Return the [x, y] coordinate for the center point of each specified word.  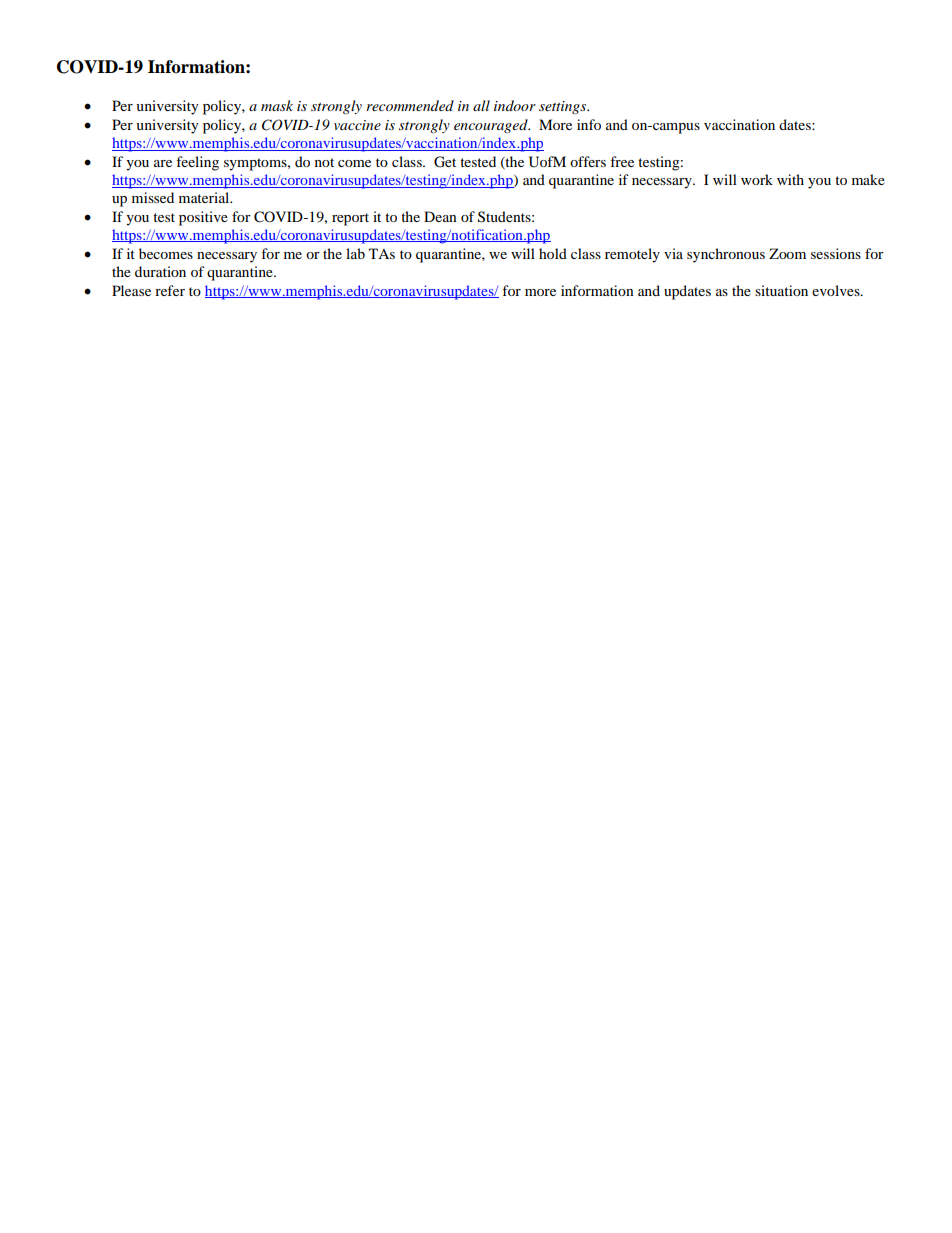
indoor [515, 105]
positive [203, 218]
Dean [440, 216]
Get [445, 162]
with [790, 179]
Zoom [787, 253]
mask [277, 105]
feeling [197, 163]
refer [170, 290]
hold [553, 253]
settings [564, 107]
